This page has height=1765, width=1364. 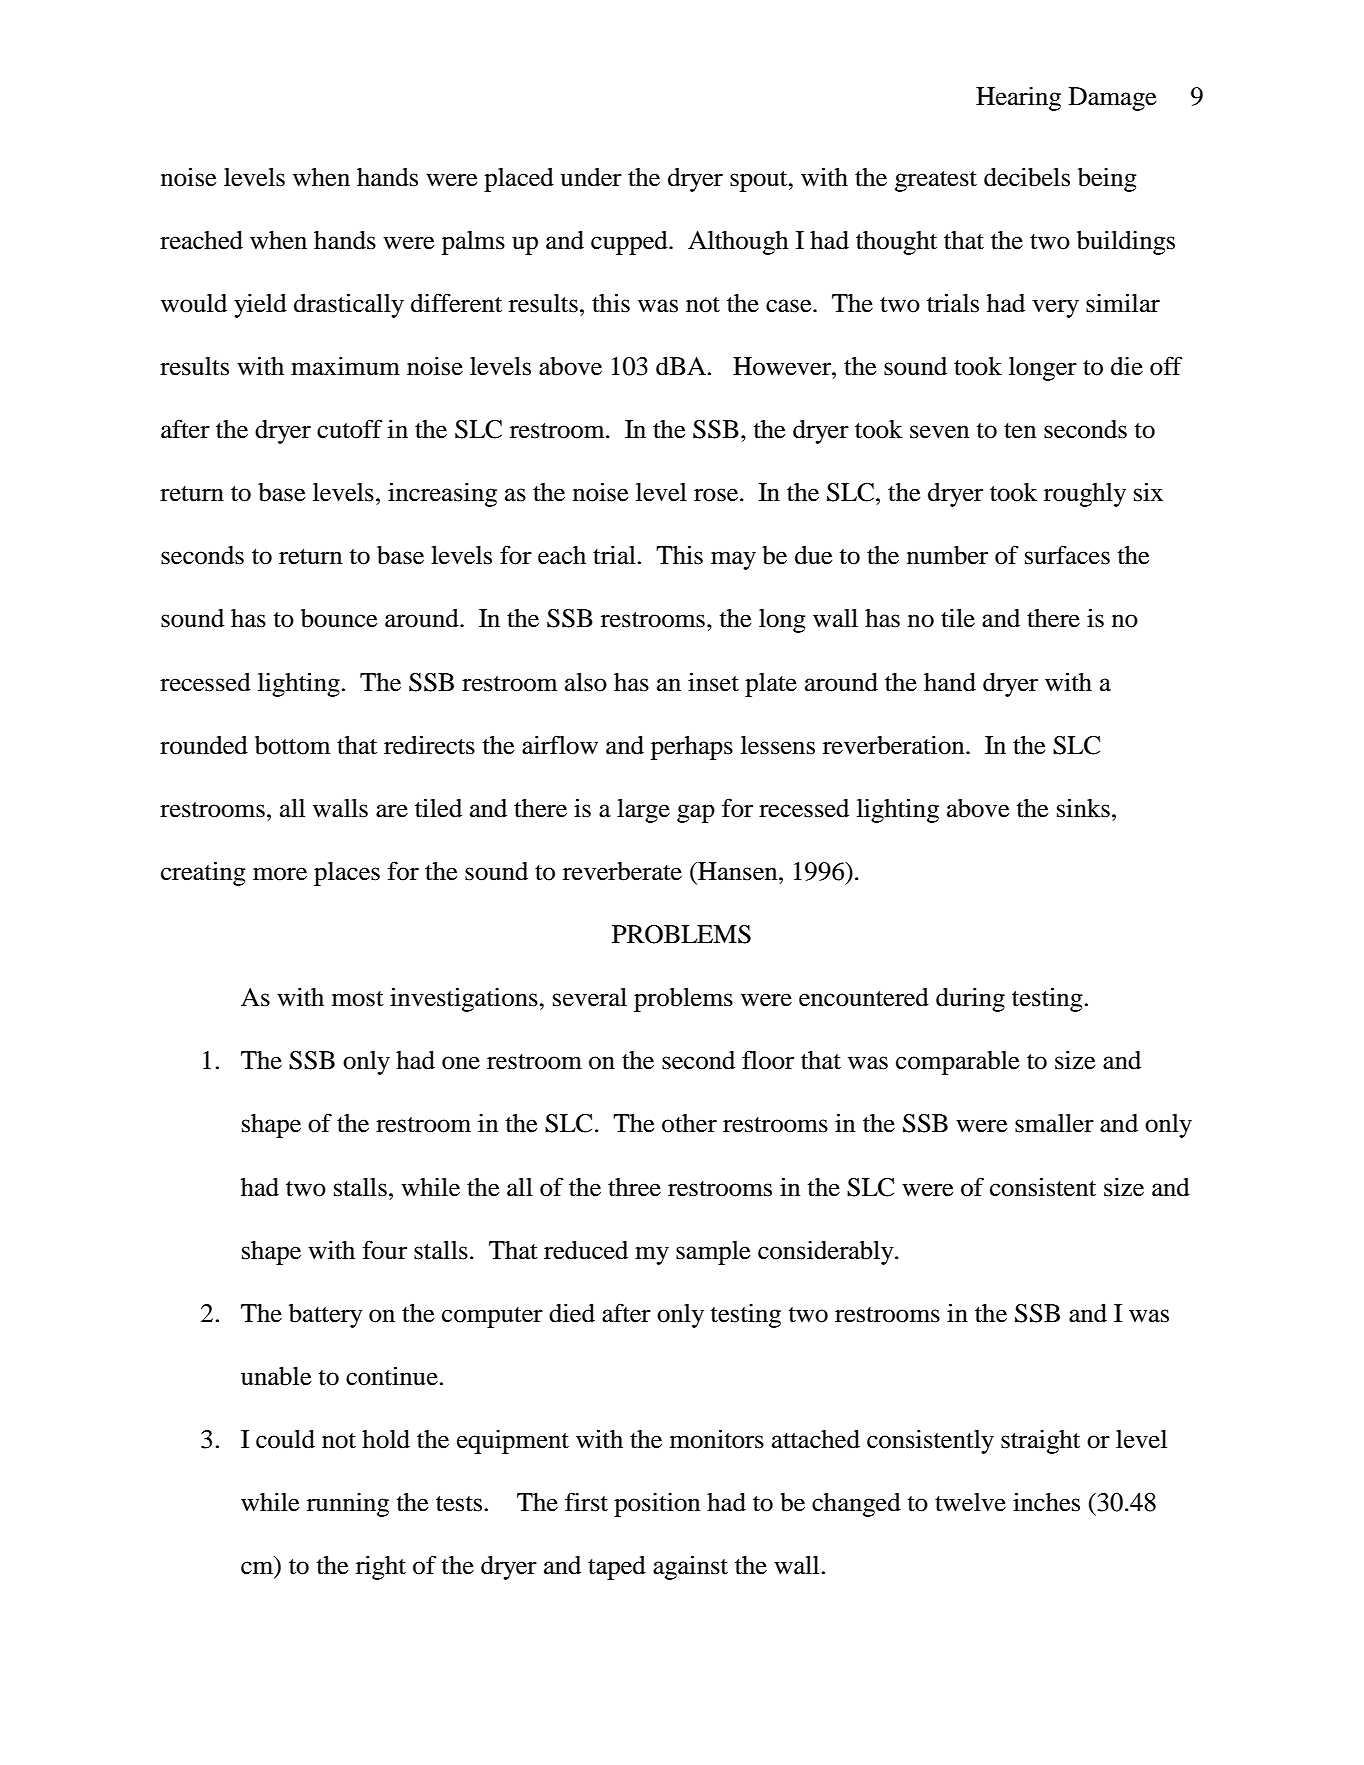 I want to click on palms, so click(x=473, y=243).
